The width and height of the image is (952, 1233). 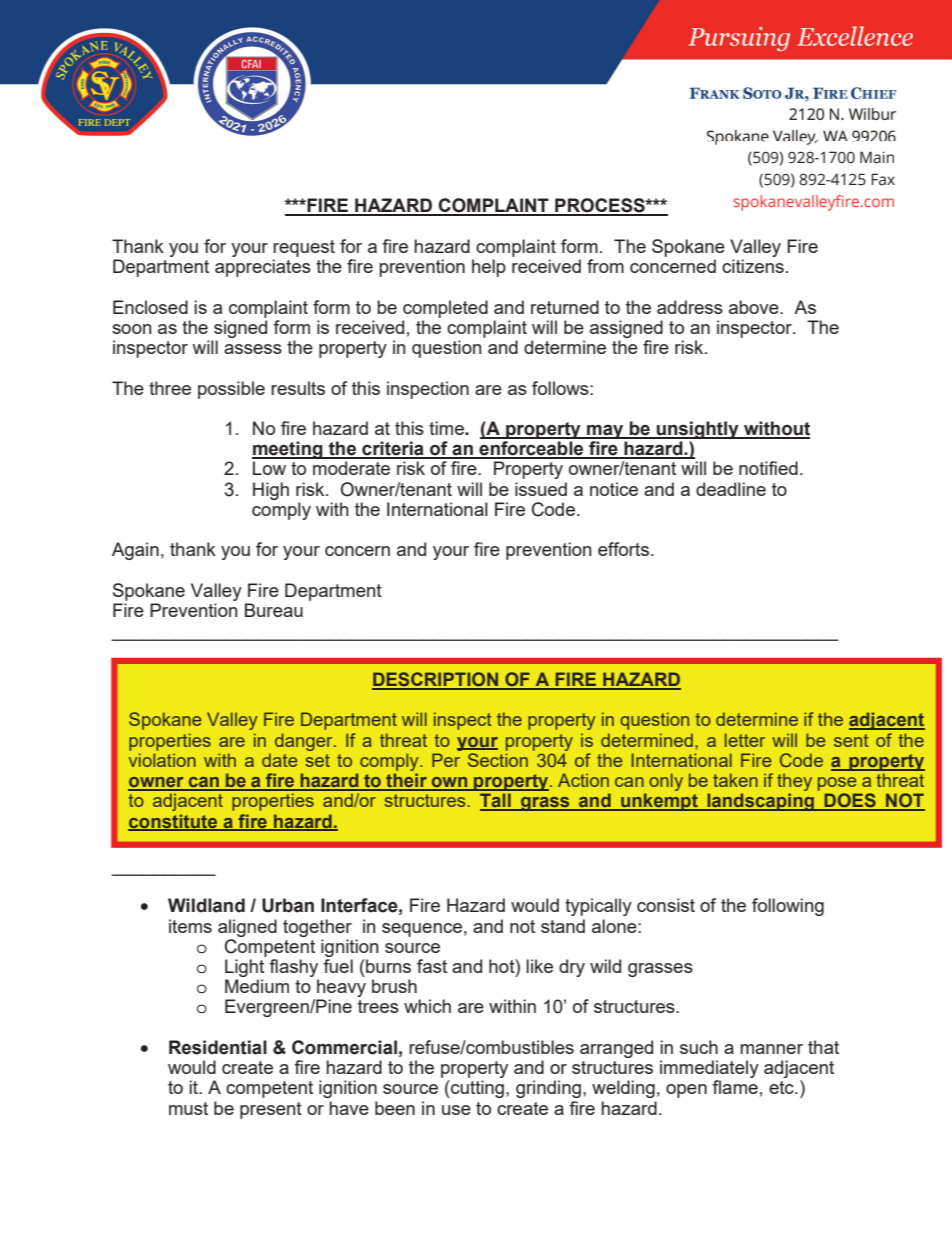 What do you see at coordinates (498, 760) in the image?
I see `Section` at bounding box center [498, 760].
